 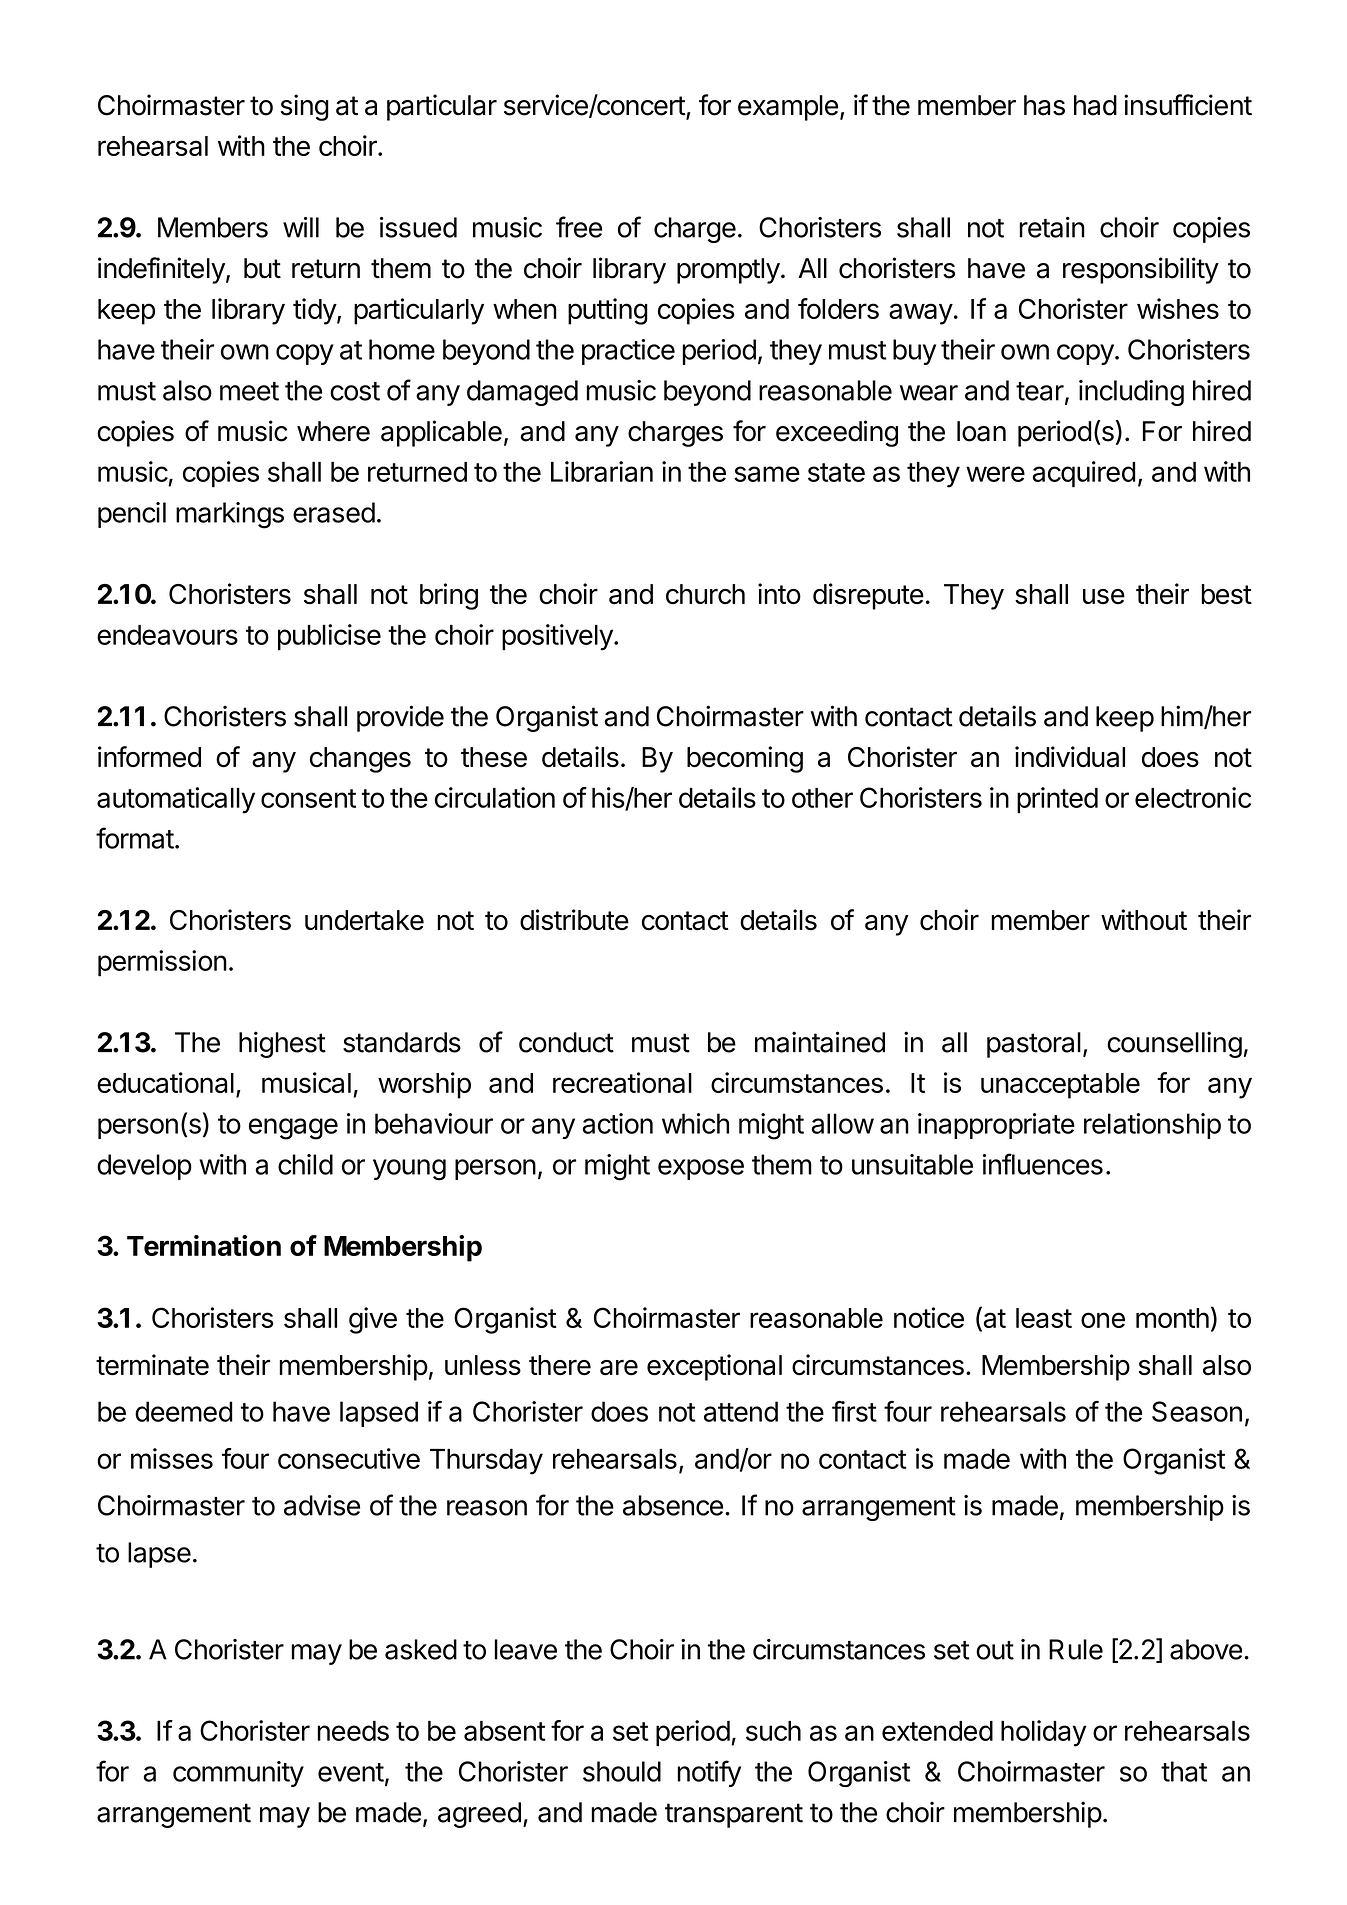 What do you see at coordinates (1070, 757) in the screenshot?
I see `individual` at bounding box center [1070, 757].
